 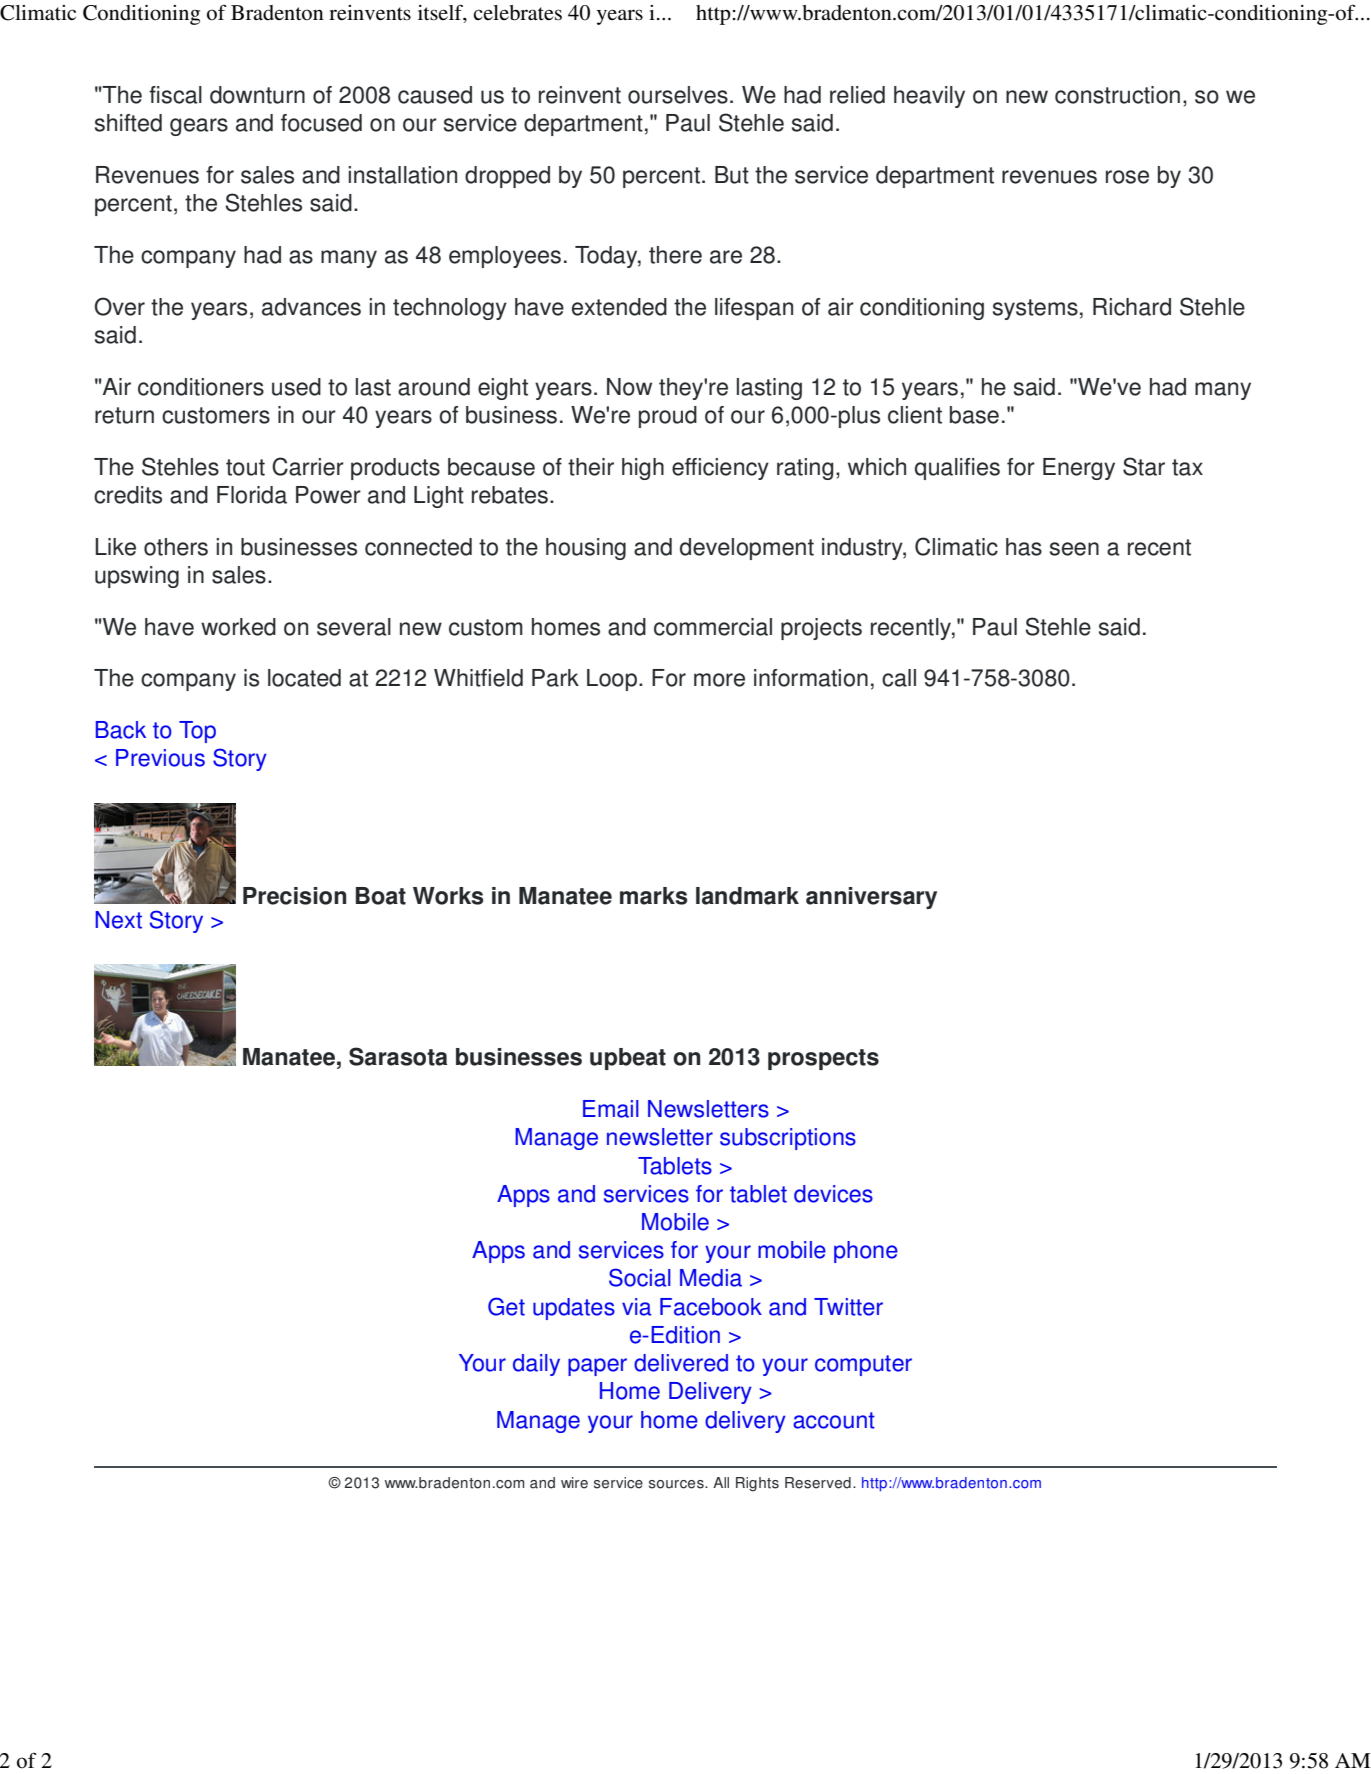 What do you see at coordinates (197, 732) in the image?
I see `Top` at bounding box center [197, 732].
